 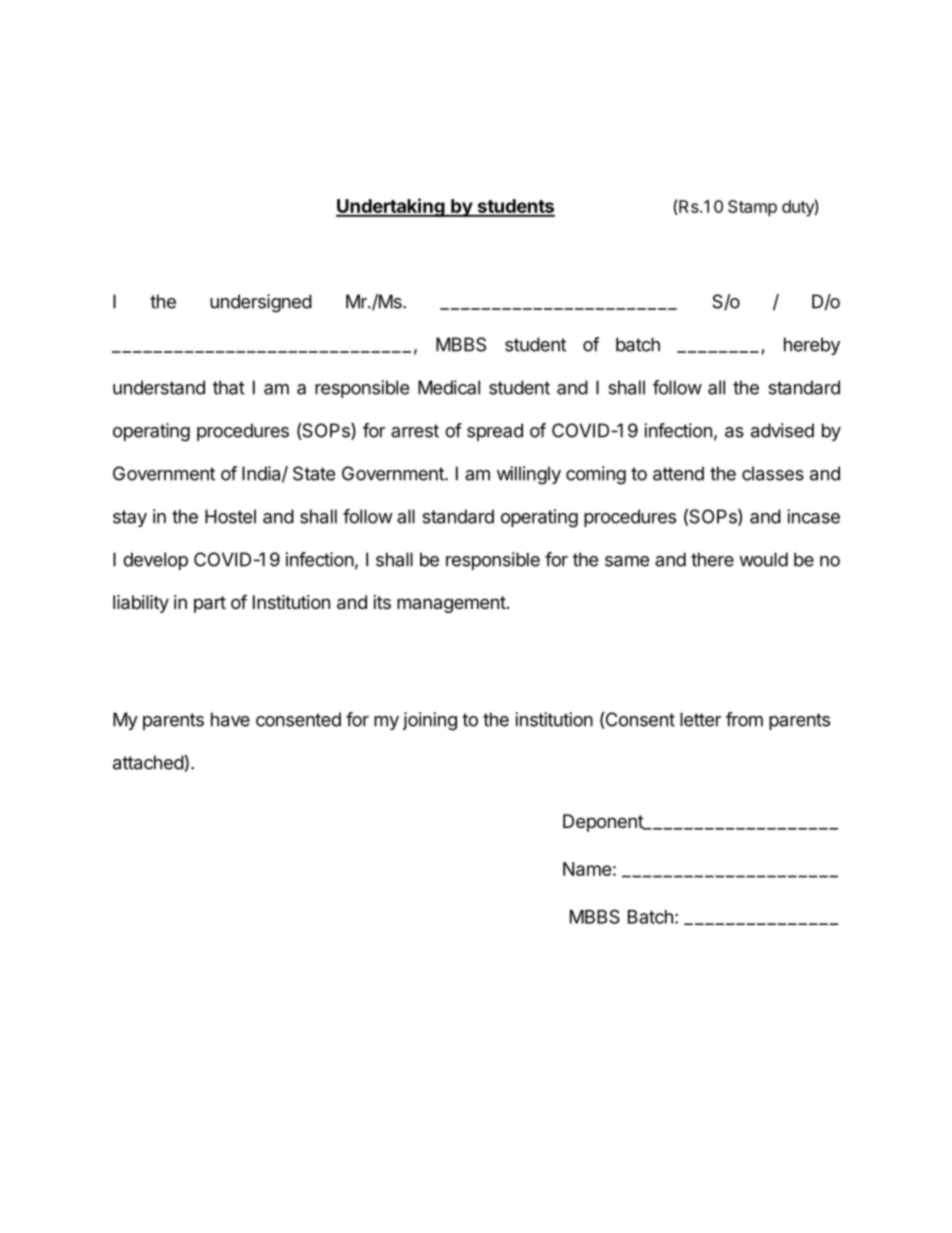 I want to click on Stamp, so click(x=752, y=208).
